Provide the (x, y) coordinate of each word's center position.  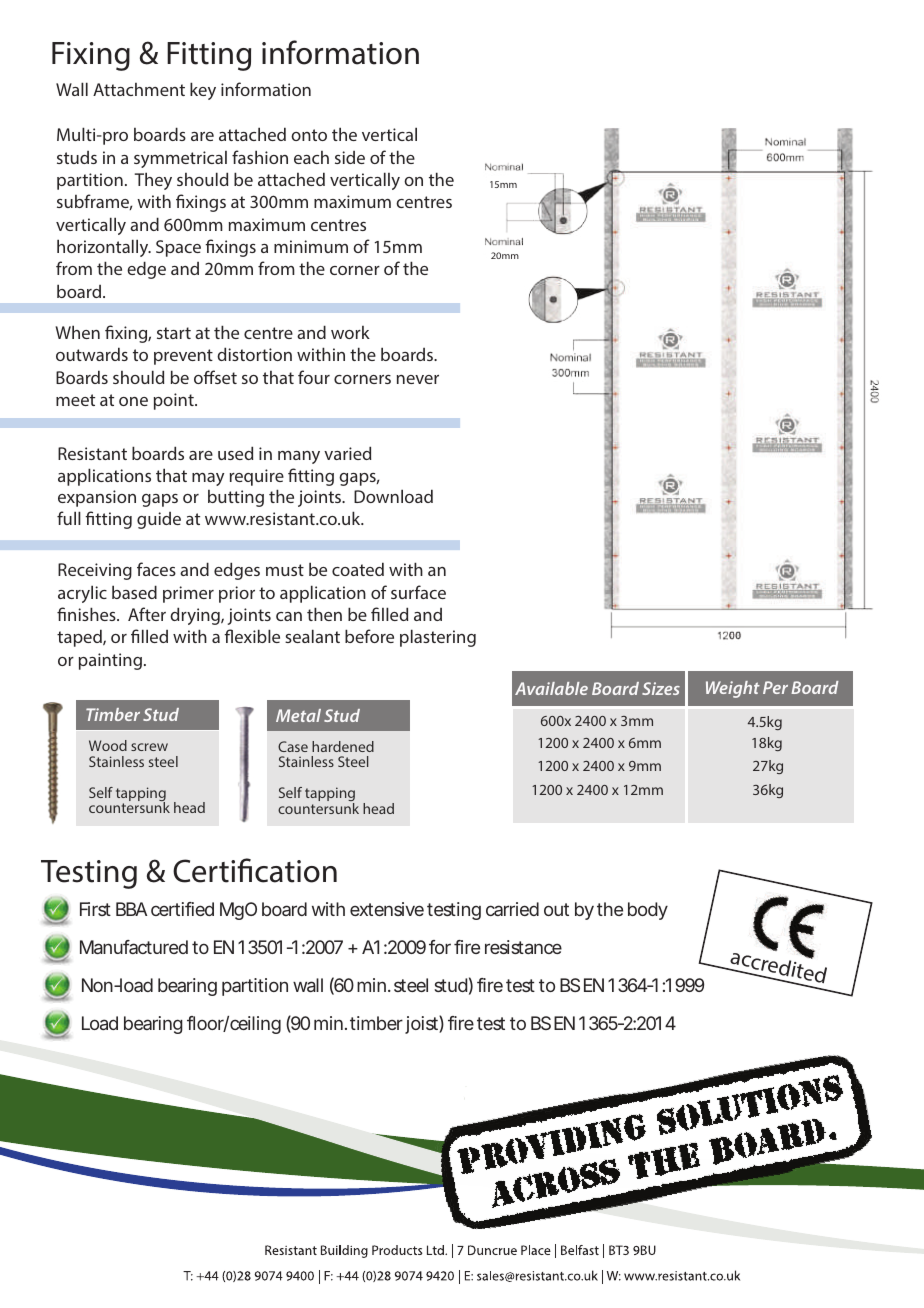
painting (110, 661)
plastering (438, 638)
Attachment (139, 89)
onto (309, 135)
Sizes (661, 688)
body (648, 911)
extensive (387, 909)
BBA (131, 909)
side (350, 157)
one (133, 401)
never (418, 379)
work (350, 332)
